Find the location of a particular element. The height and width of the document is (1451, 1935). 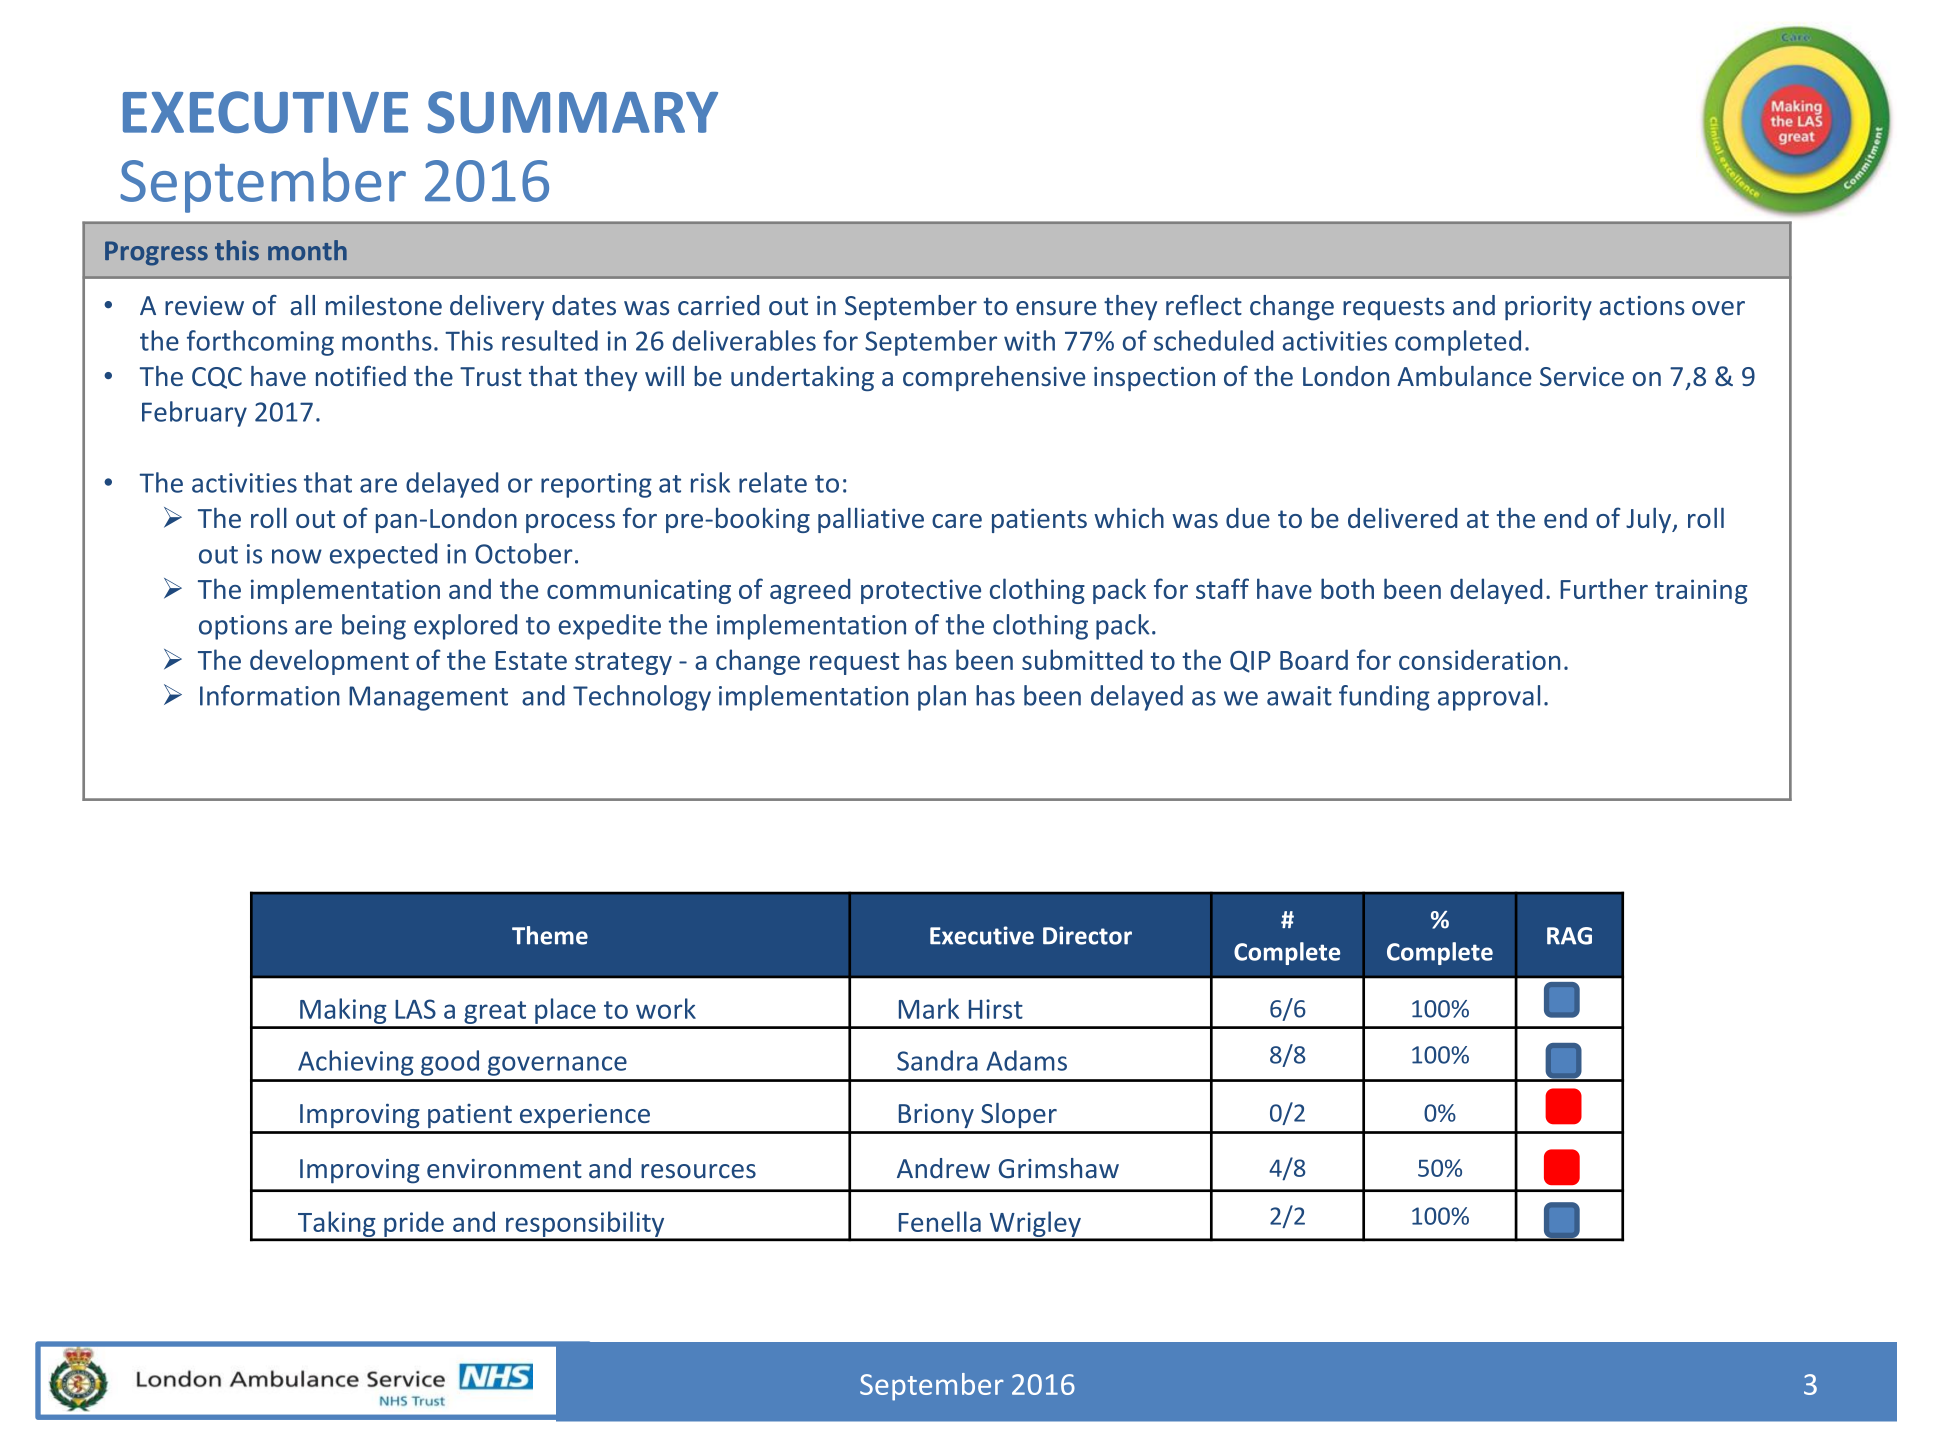

priority is located at coordinates (1548, 308).
